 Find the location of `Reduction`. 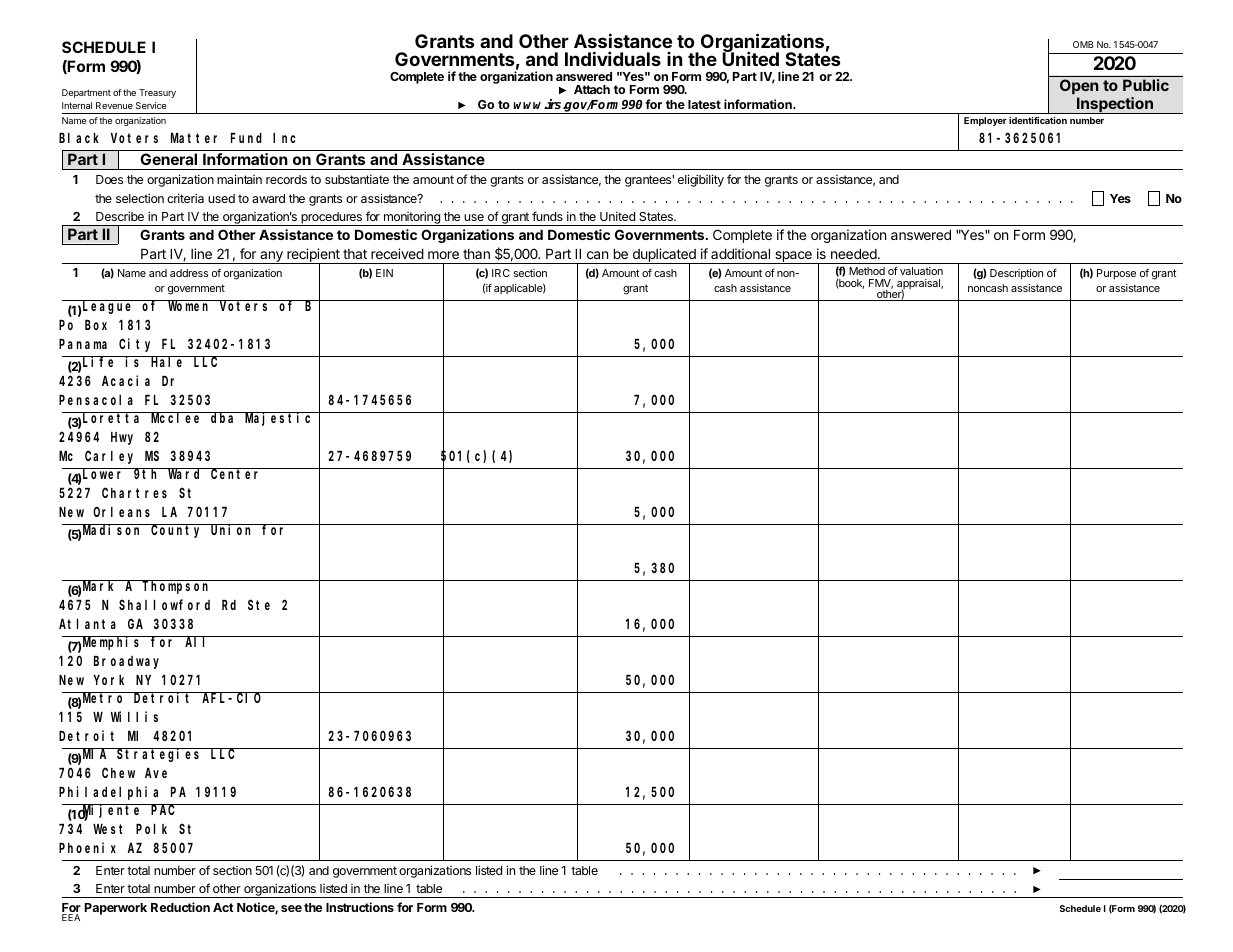

Reduction is located at coordinates (180, 907).
